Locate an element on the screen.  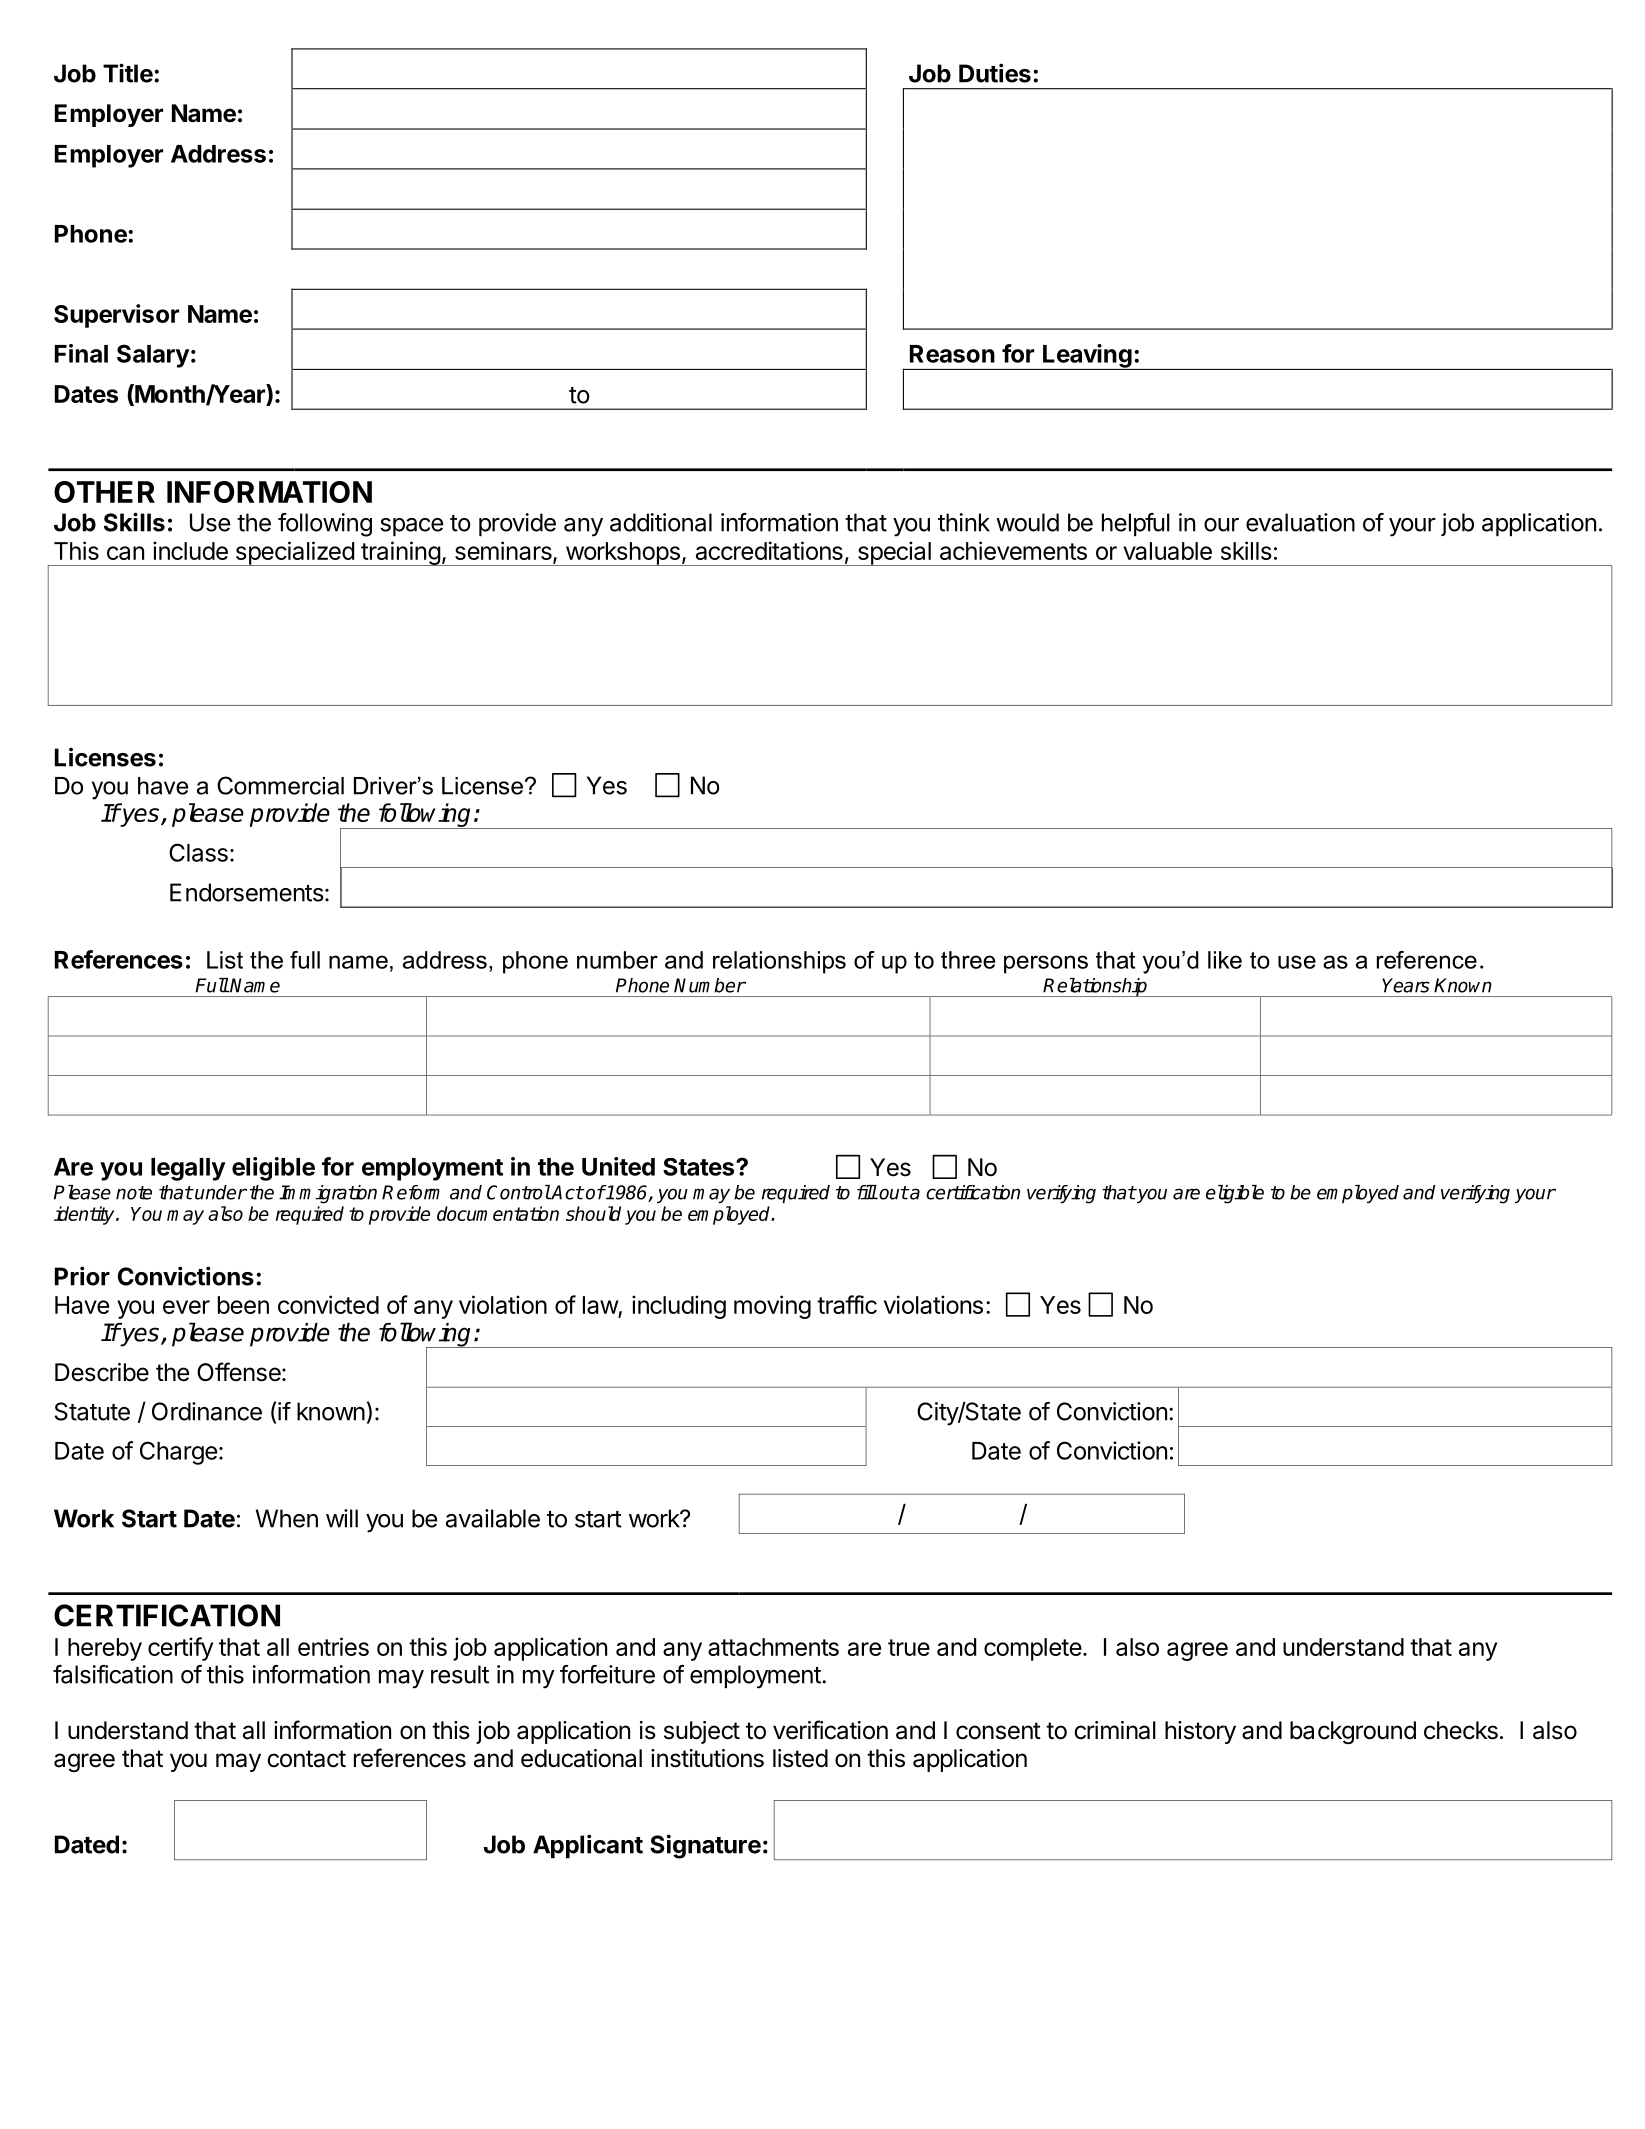
like is located at coordinates (1225, 960).
